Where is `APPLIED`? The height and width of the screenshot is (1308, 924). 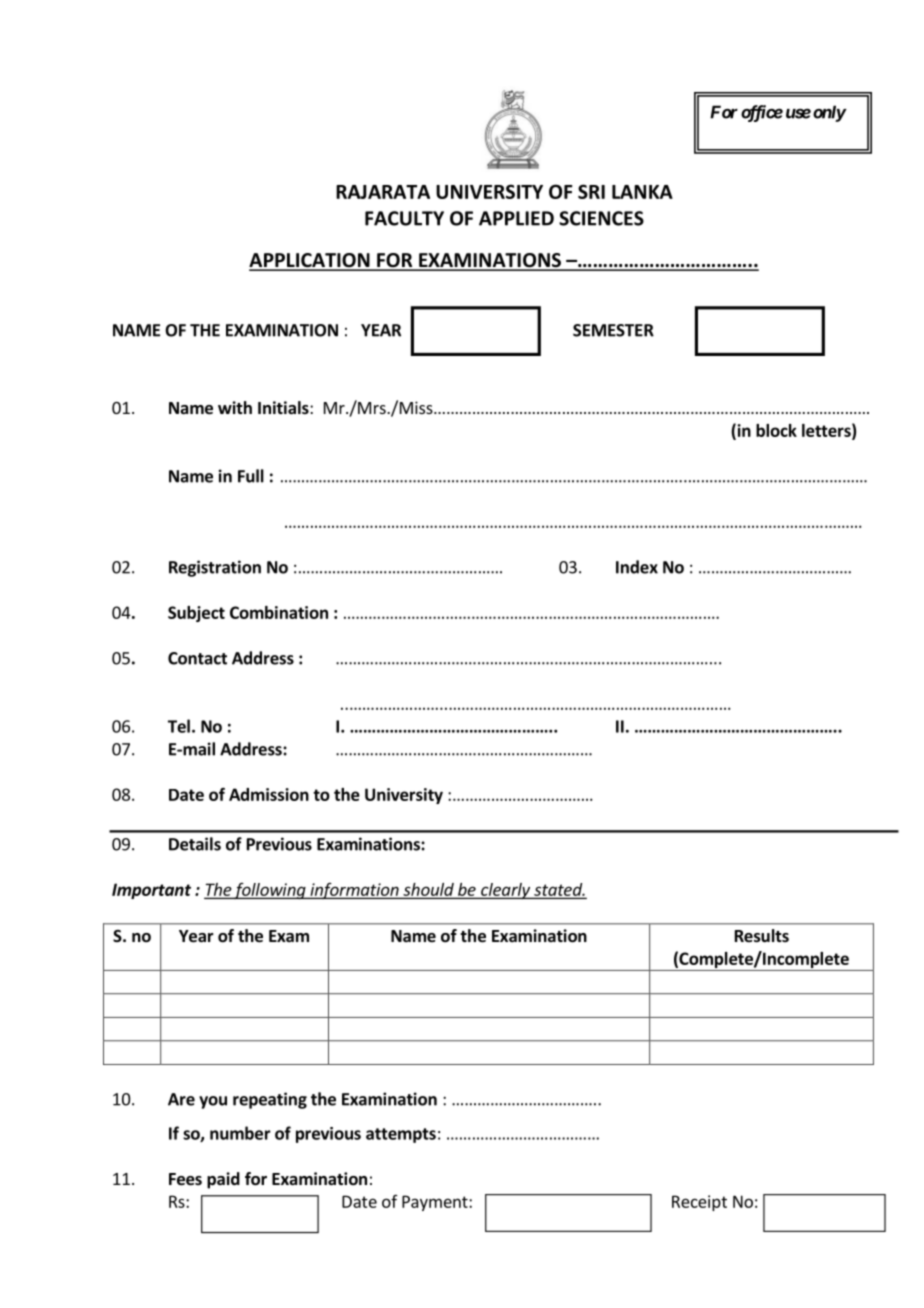 APPLIED is located at coordinates (516, 218).
